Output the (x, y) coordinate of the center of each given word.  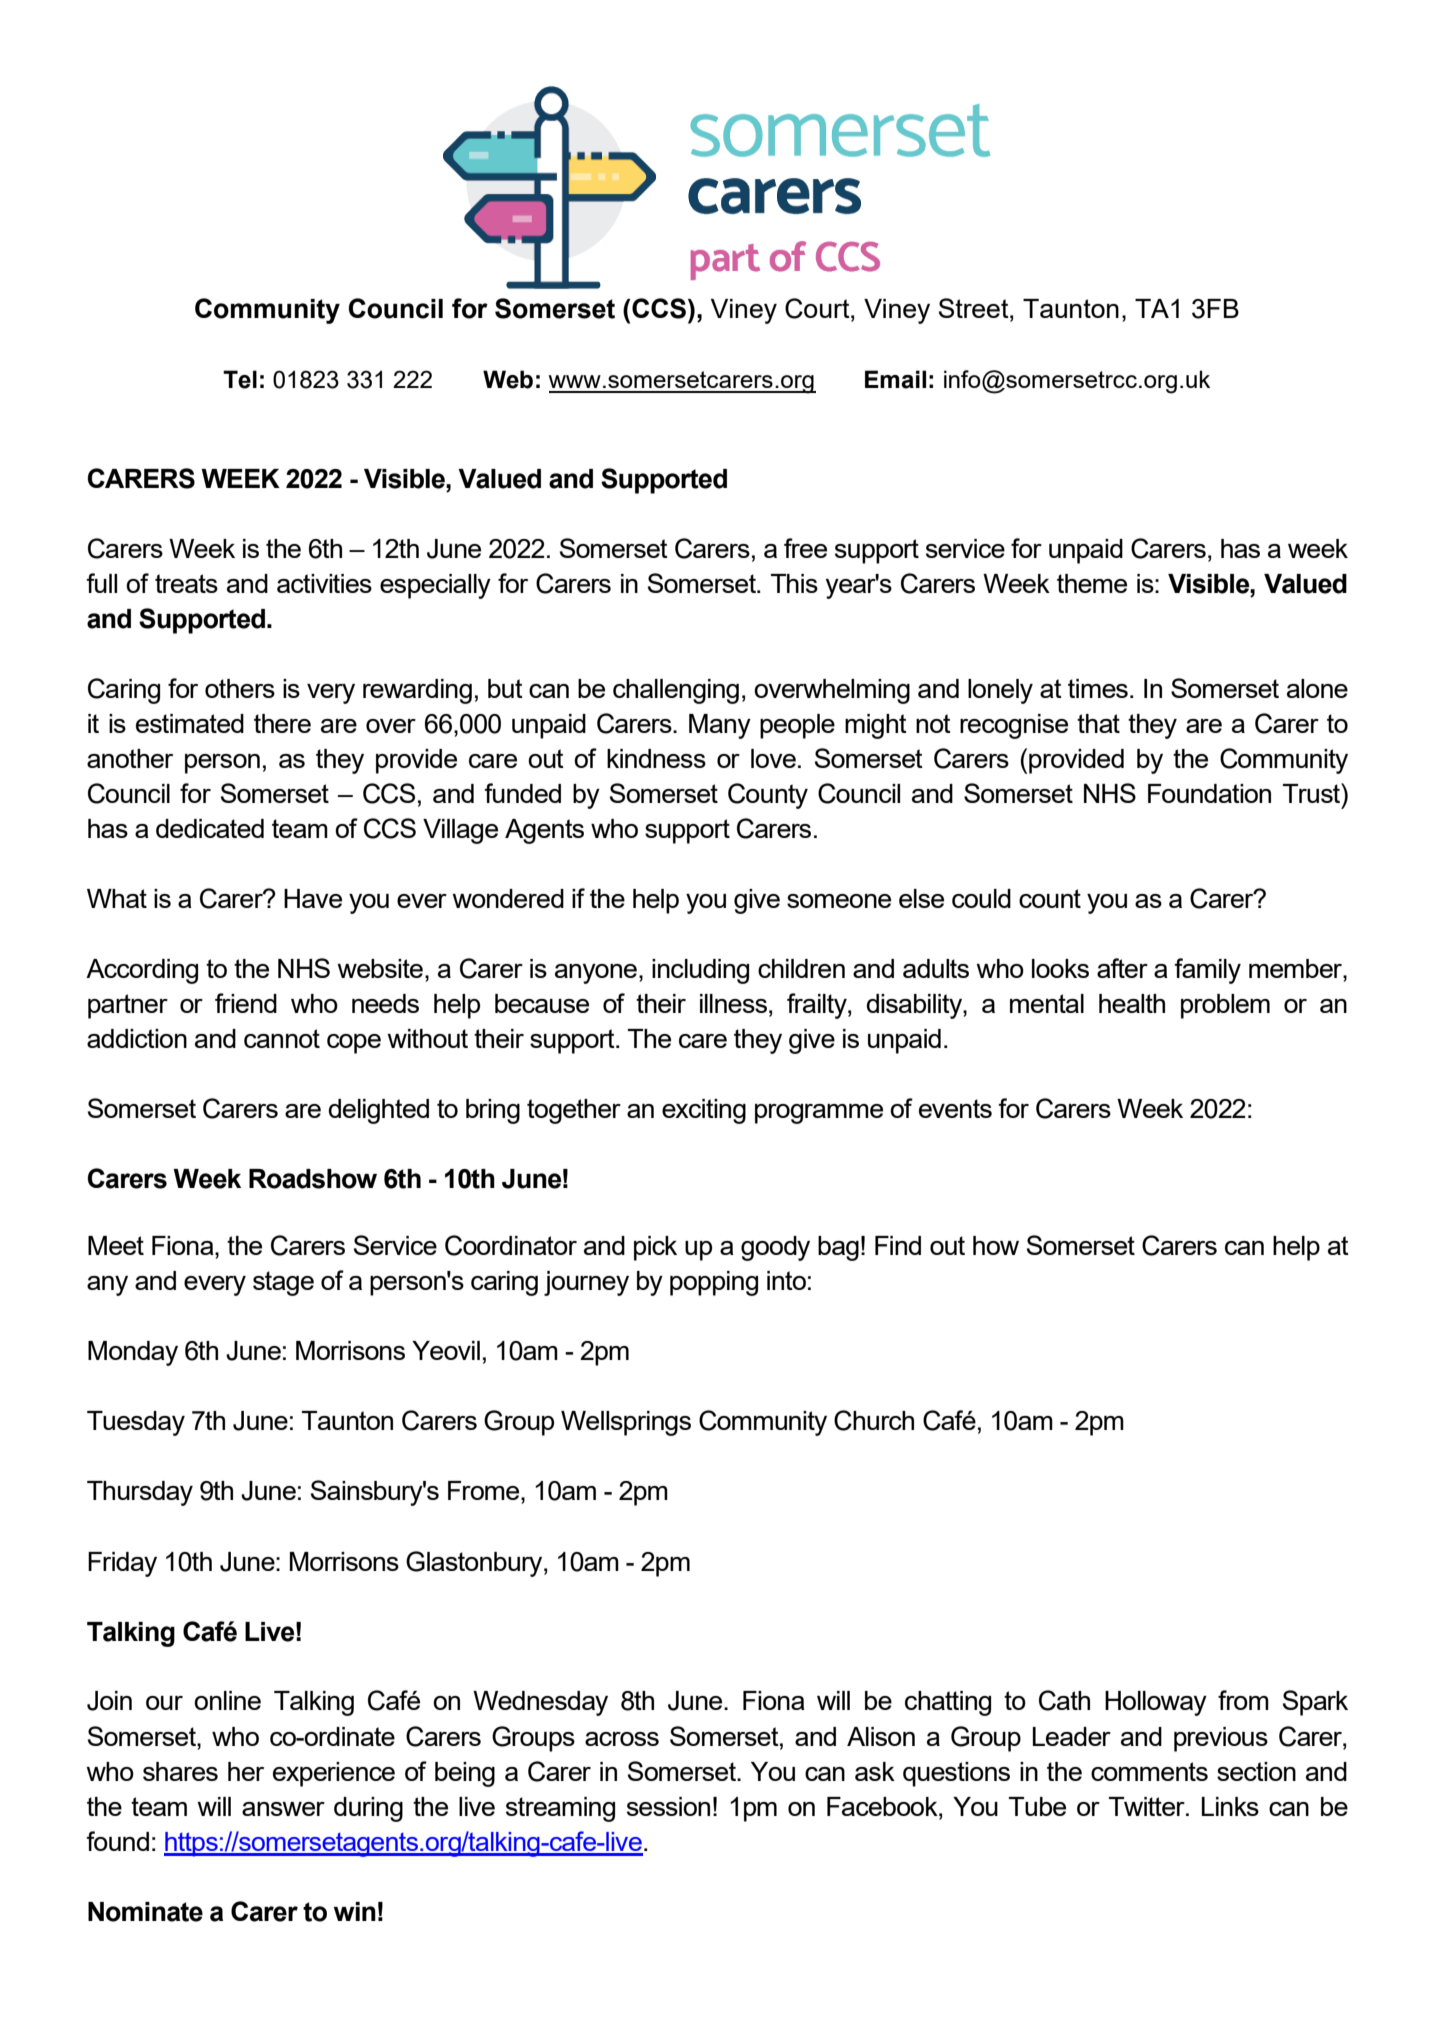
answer (283, 1809)
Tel (240, 379)
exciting (704, 1111)
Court (818, 308)
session (668, 1806)
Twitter (1148, 1806)
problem (1225, 1006)
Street (975, 308)
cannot (282, 1038)
